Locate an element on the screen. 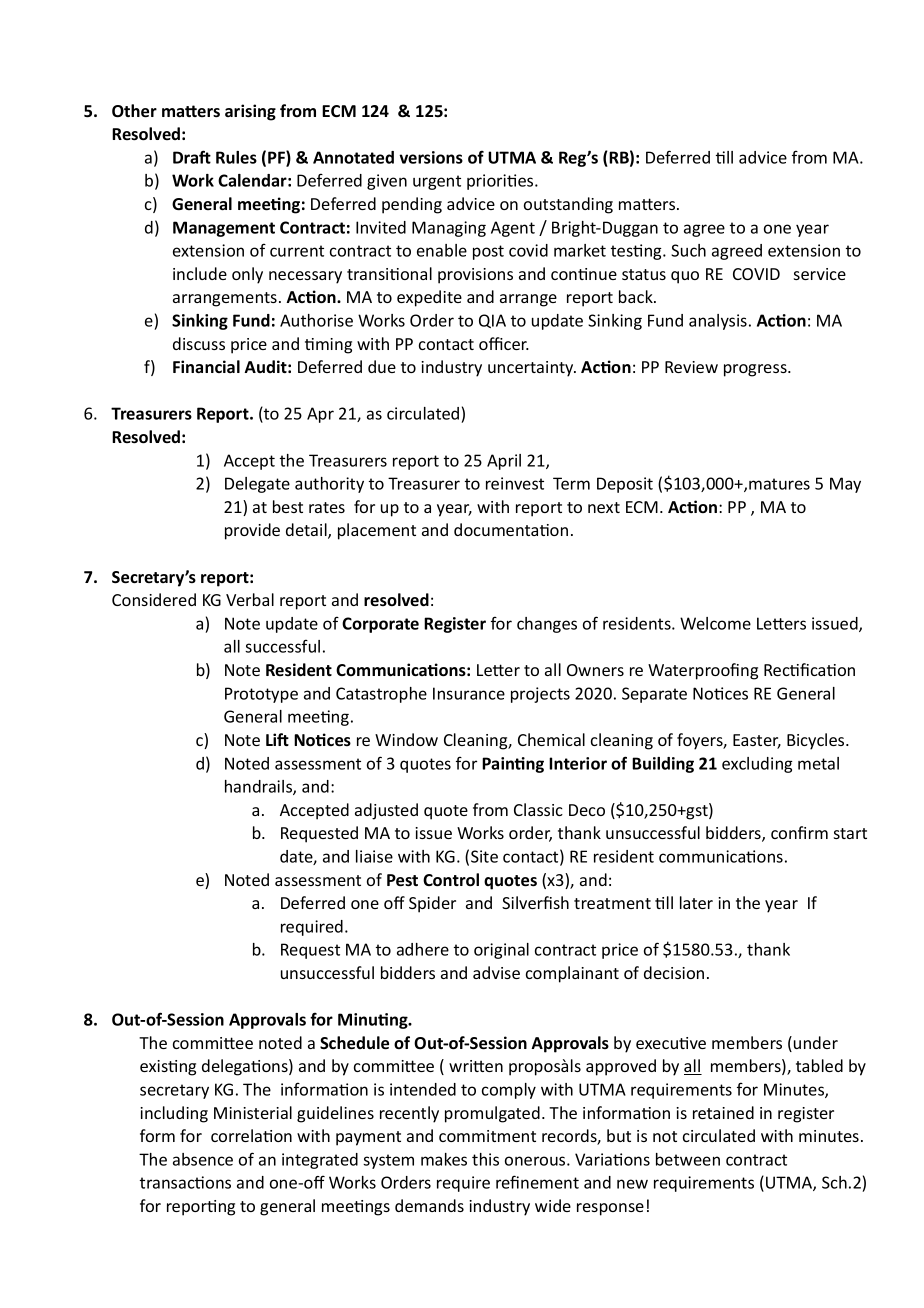  Prototype is located at coordinates (261, 695).
